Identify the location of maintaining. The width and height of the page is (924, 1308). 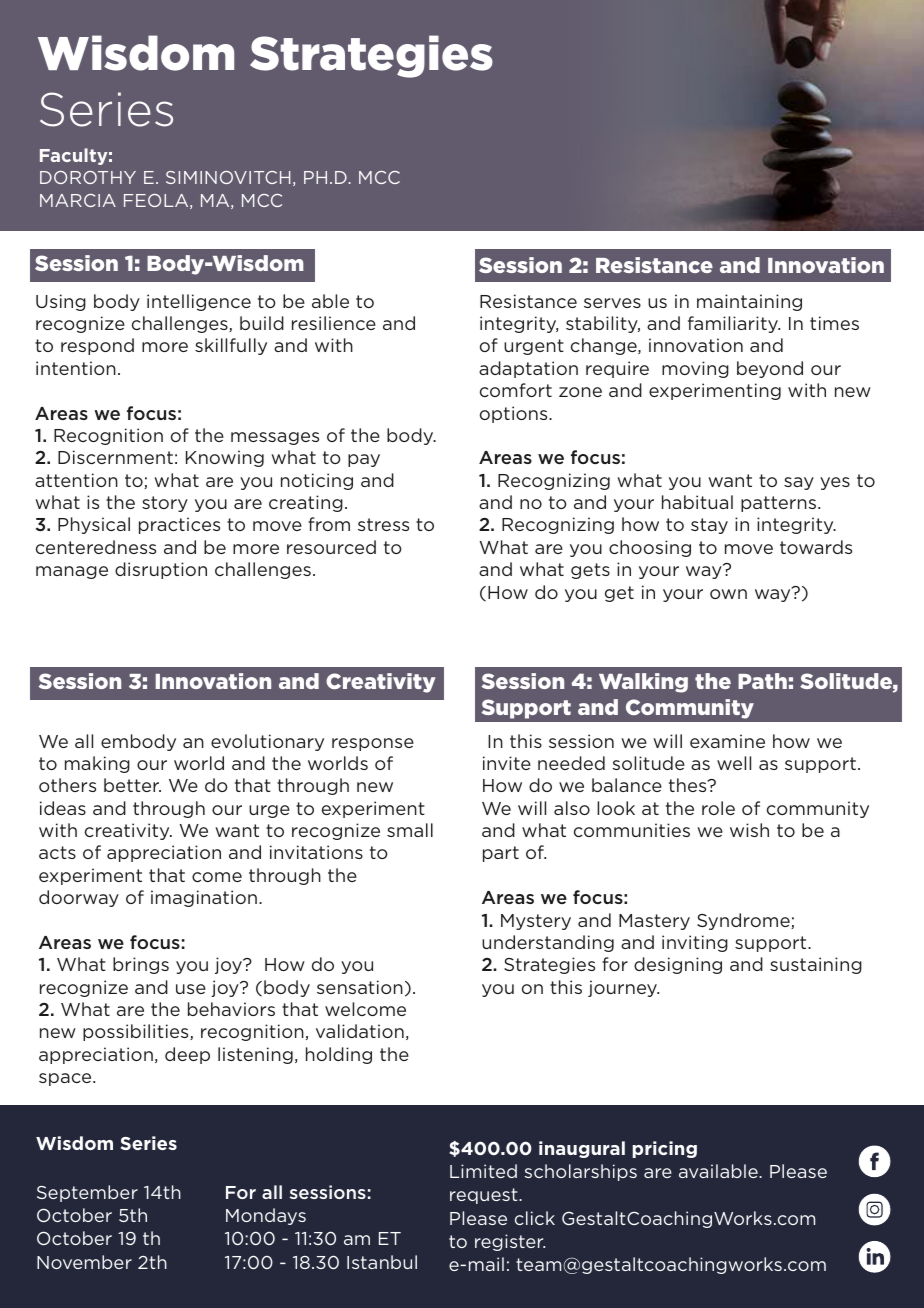
(749, 302).
